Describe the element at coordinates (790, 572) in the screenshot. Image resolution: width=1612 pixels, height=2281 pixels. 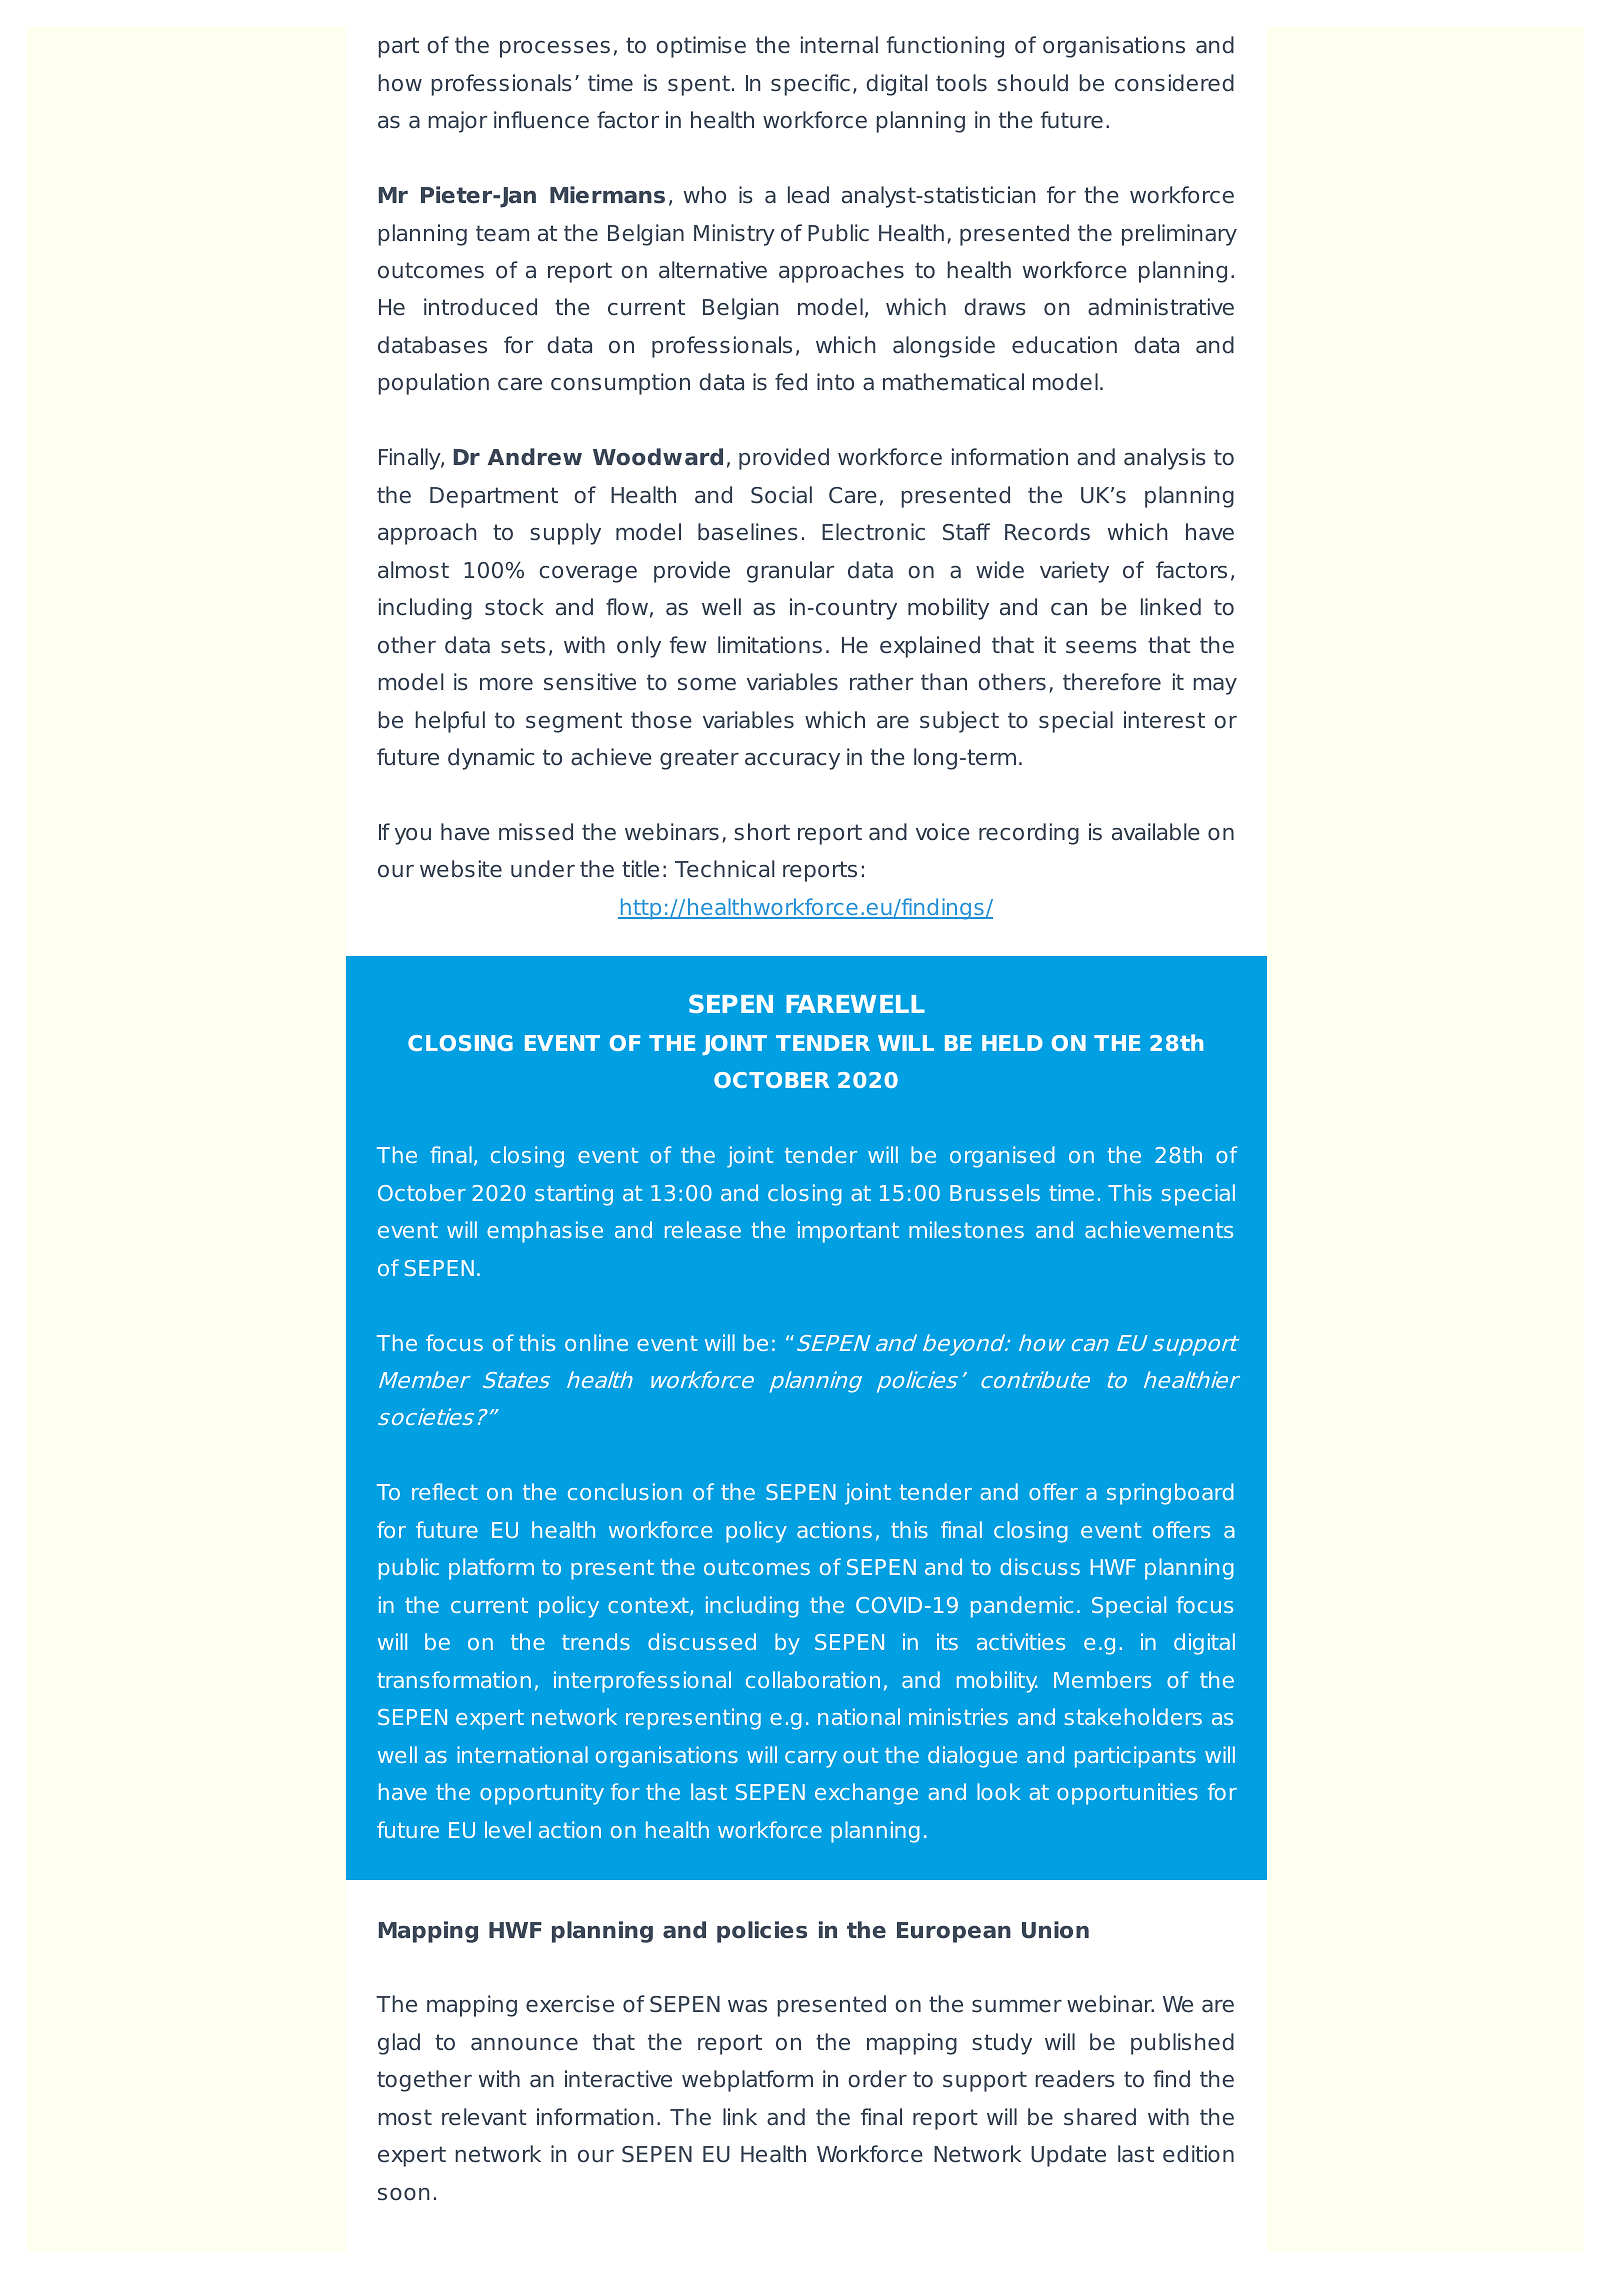
I see `granular` at that location.
